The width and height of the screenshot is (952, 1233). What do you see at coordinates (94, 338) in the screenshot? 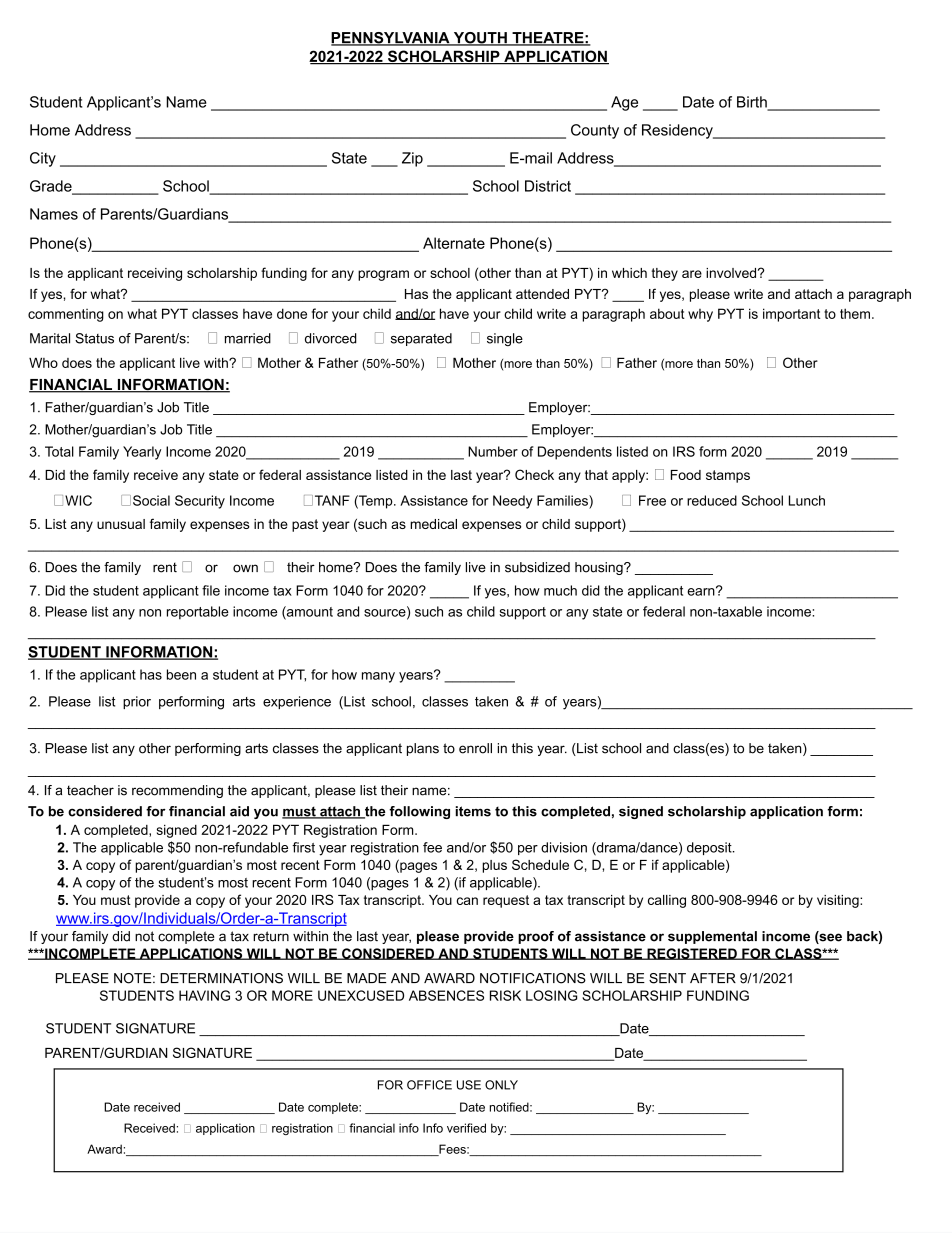
I see `Status` at bounding box center [94, 338].
